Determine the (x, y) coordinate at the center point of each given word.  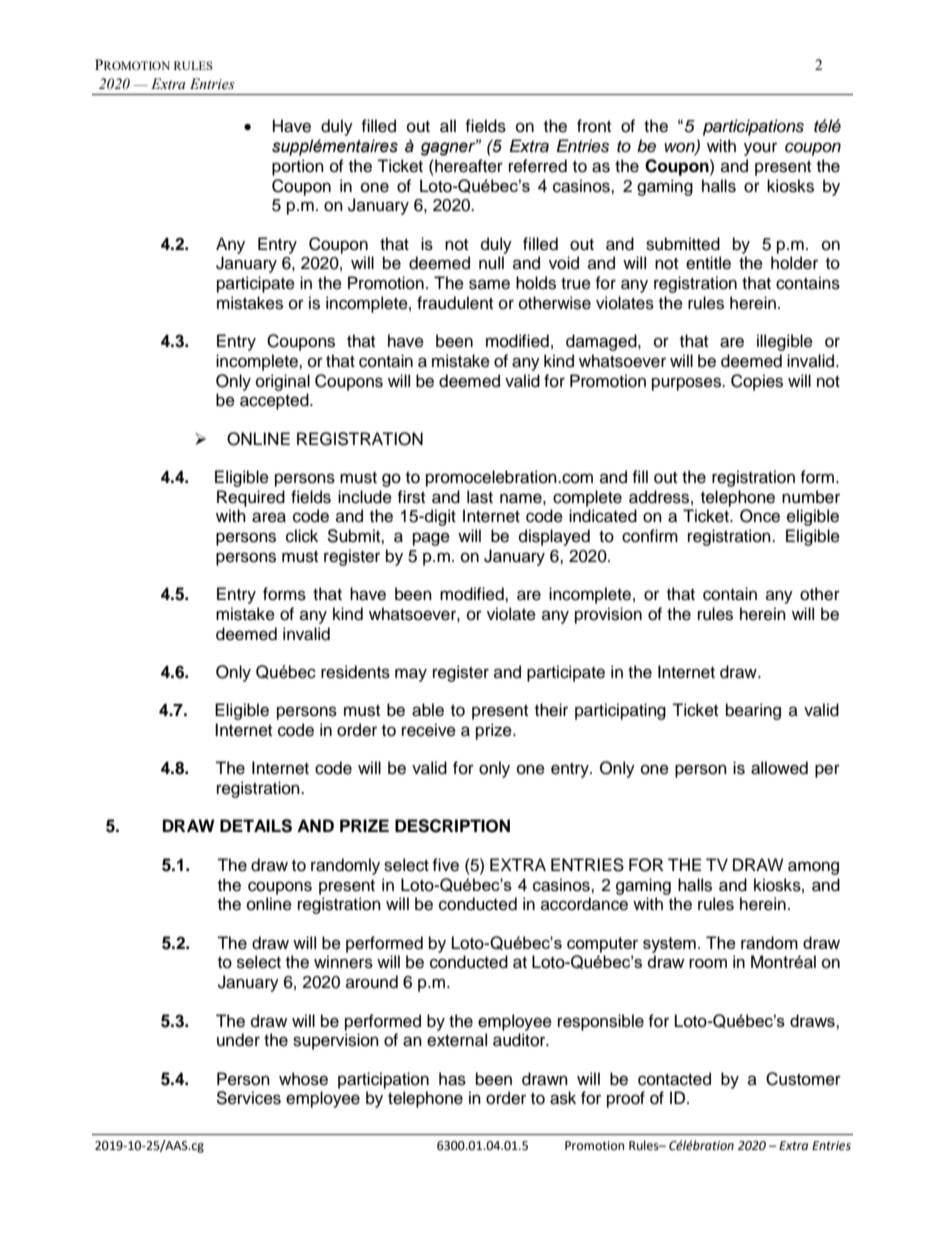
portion (298, 167)
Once (760, 516)
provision (608, 615)
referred (538, 166)
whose (303, 1079)
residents (355, 672)
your (760, 149)
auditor (520, 1040)
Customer (803, 1079)
